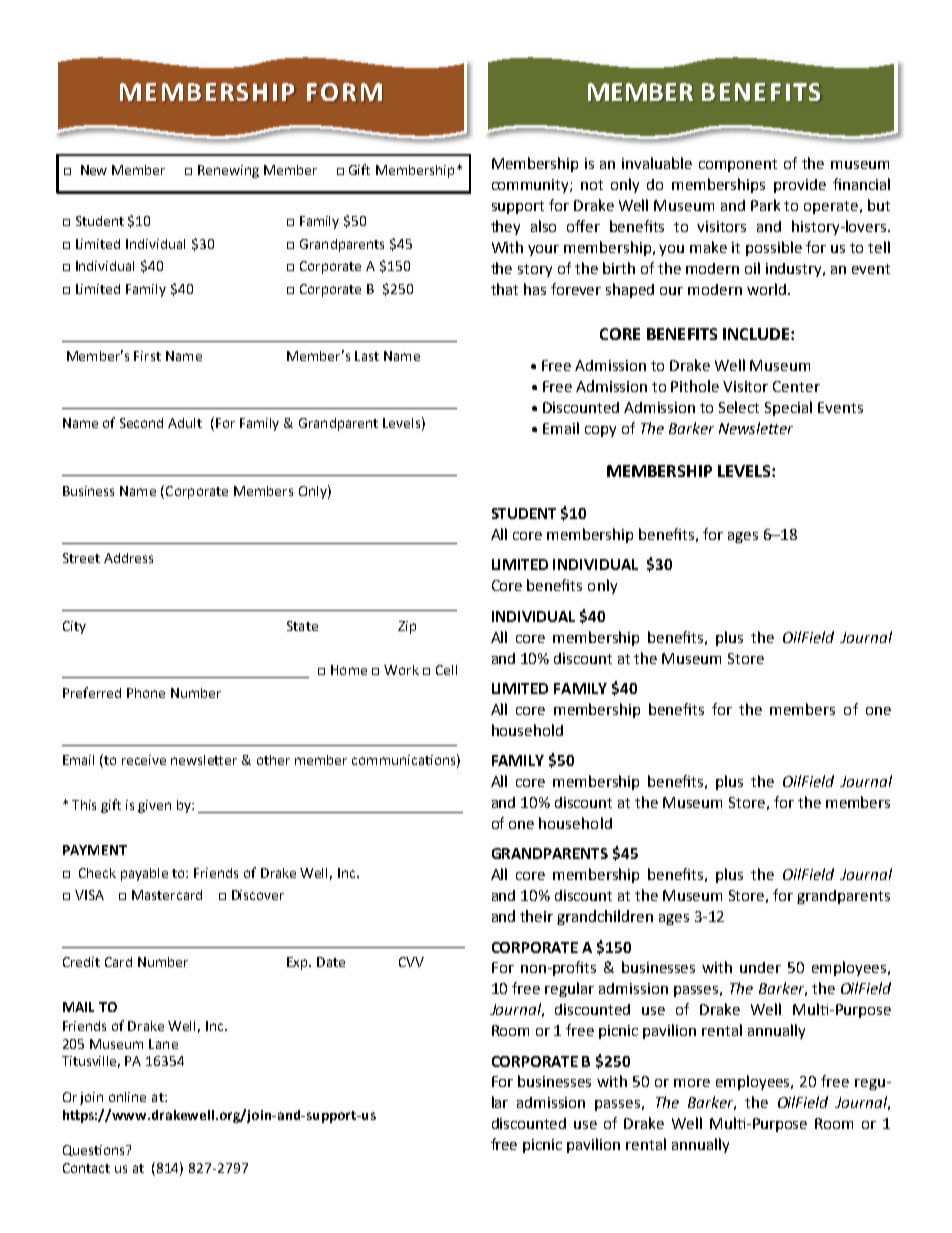  I want to click on FORM, so click(344, 92).
